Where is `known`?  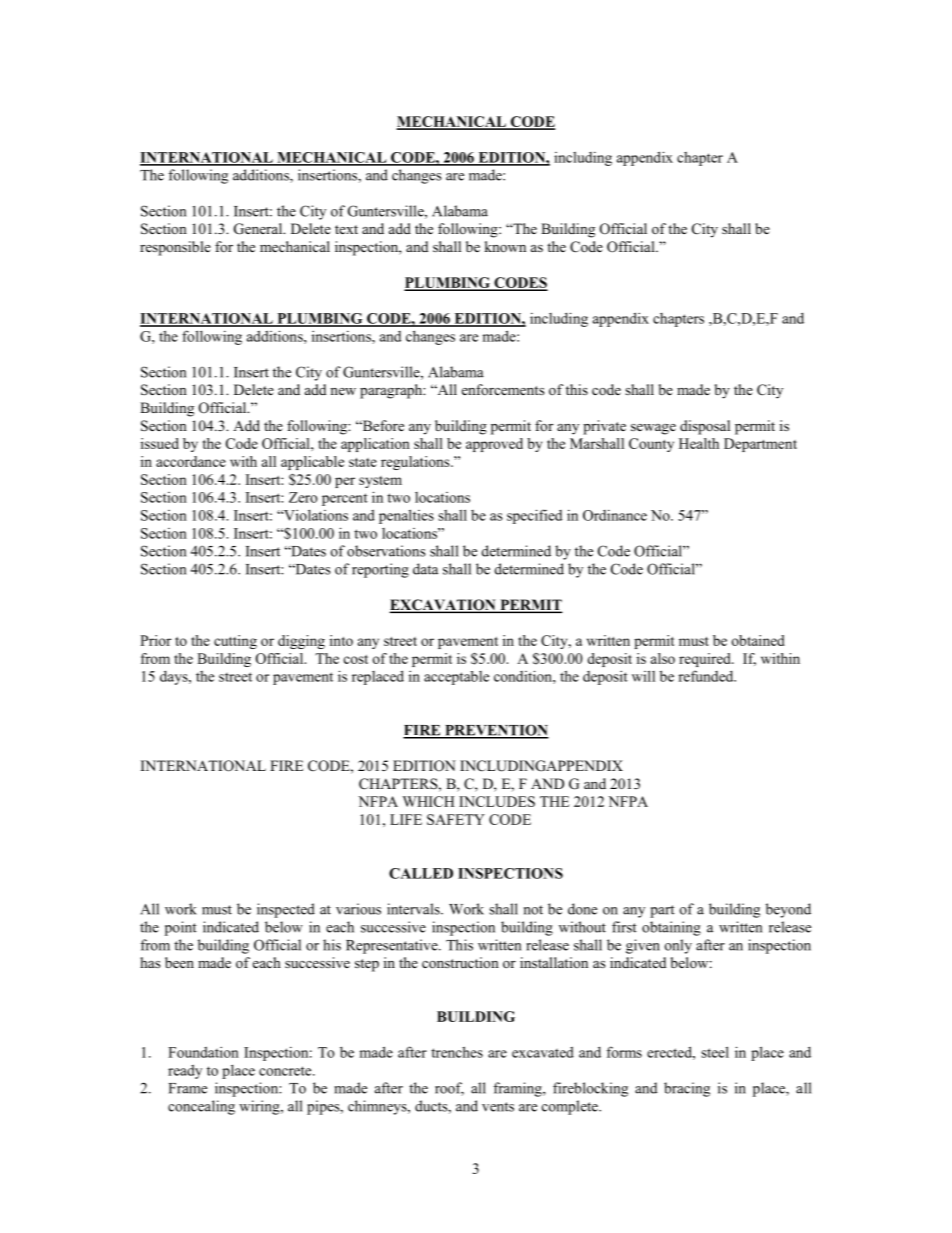
known is located at coordinates (505, 247).
